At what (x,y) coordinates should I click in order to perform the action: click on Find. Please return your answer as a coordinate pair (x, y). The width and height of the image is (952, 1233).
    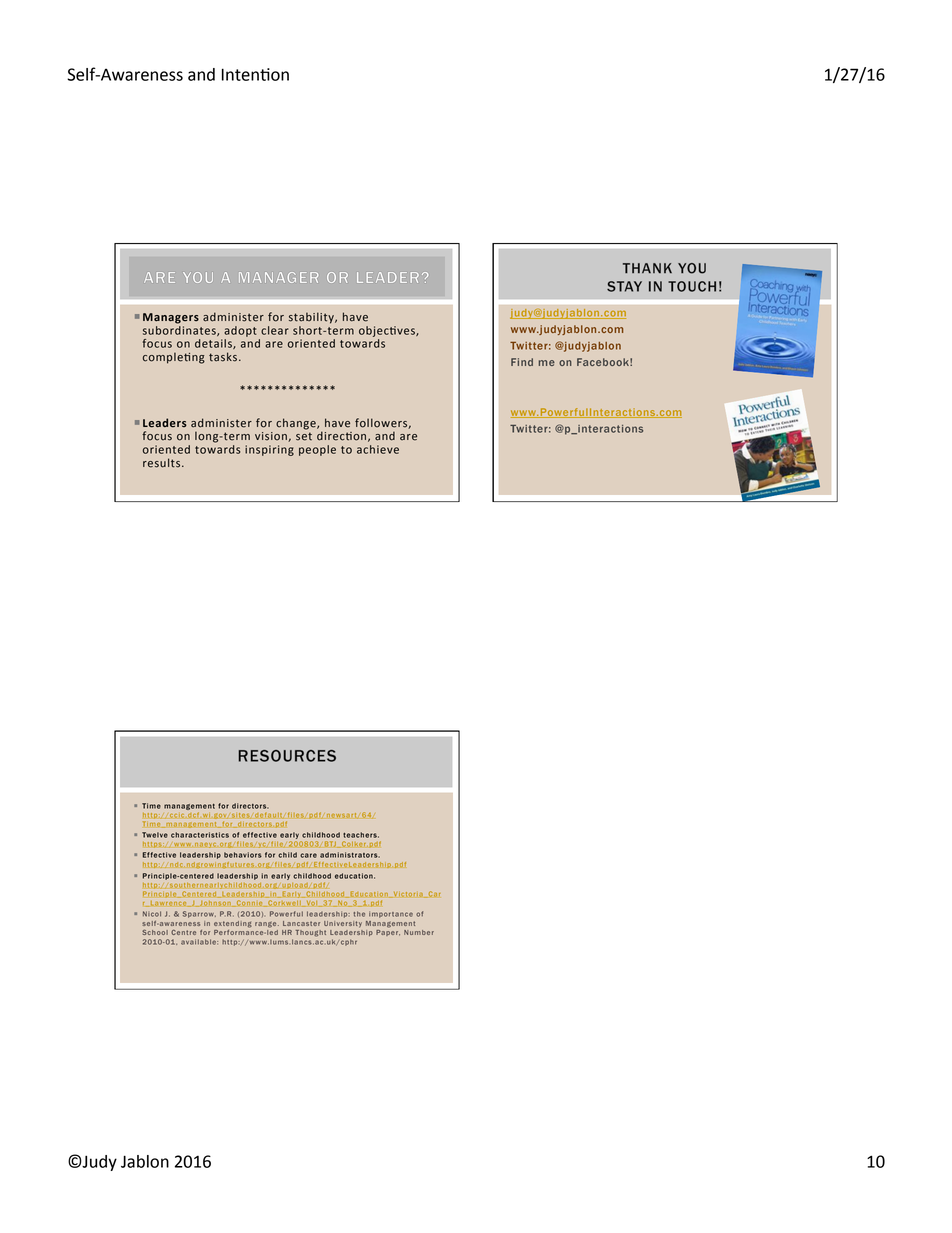
    Looking at the image, I should click on (522, 362).
